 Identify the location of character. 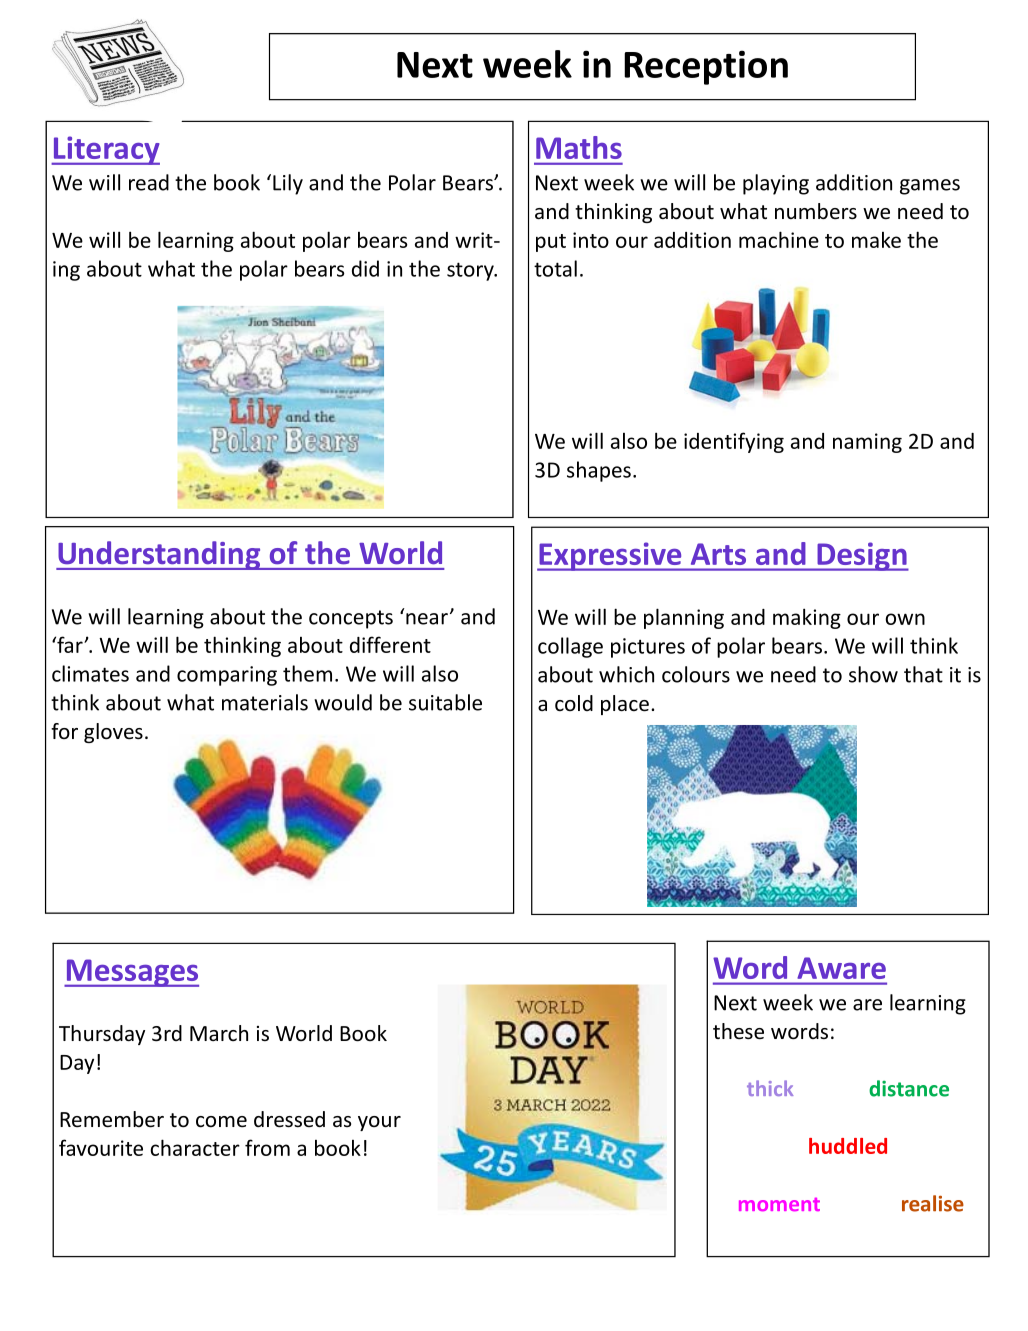
(195, 1147).
